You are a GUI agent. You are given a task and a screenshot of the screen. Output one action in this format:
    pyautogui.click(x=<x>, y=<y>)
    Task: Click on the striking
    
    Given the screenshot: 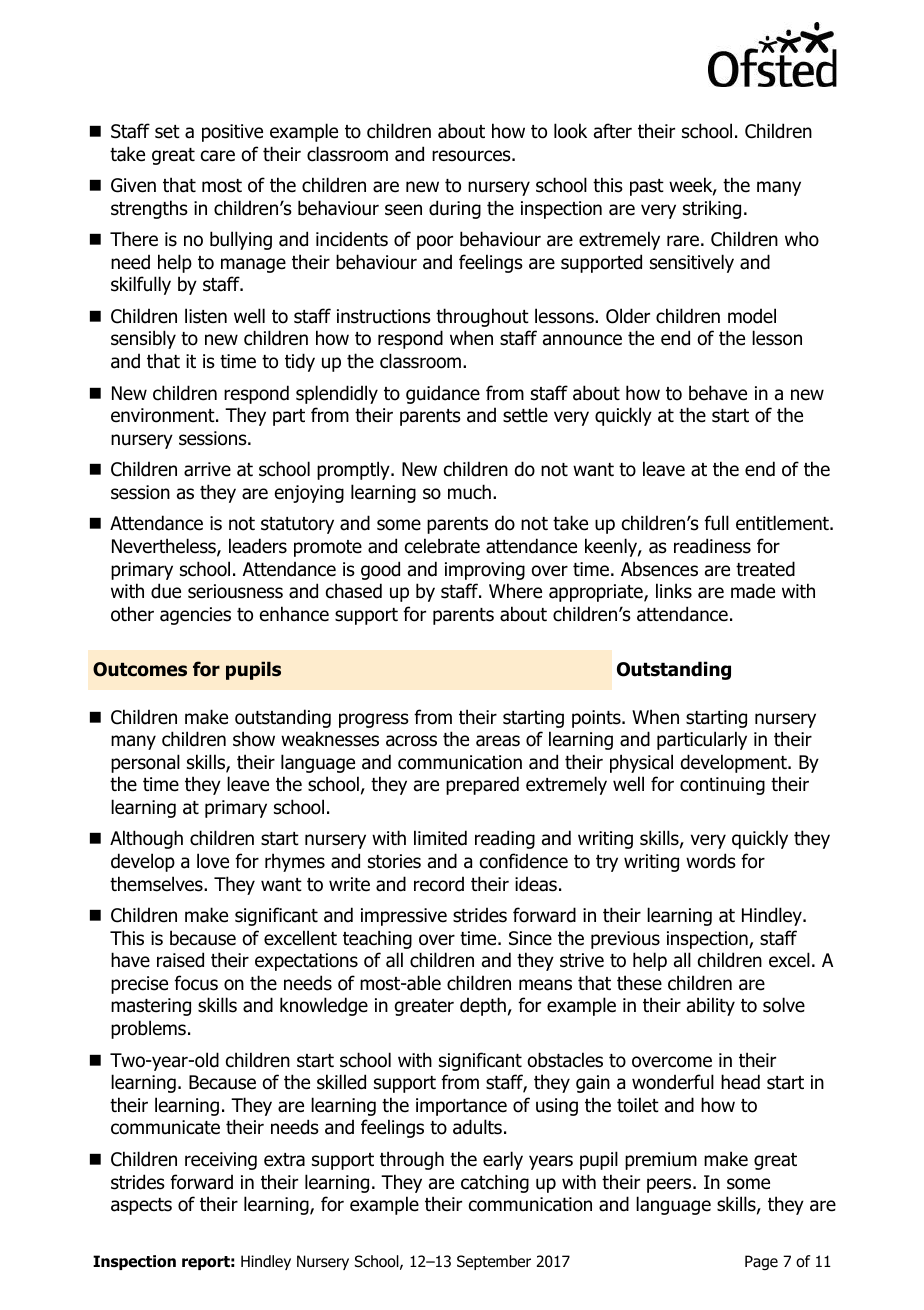 What is the action you would take?
    pyautogui.click(x=712, y=209)
